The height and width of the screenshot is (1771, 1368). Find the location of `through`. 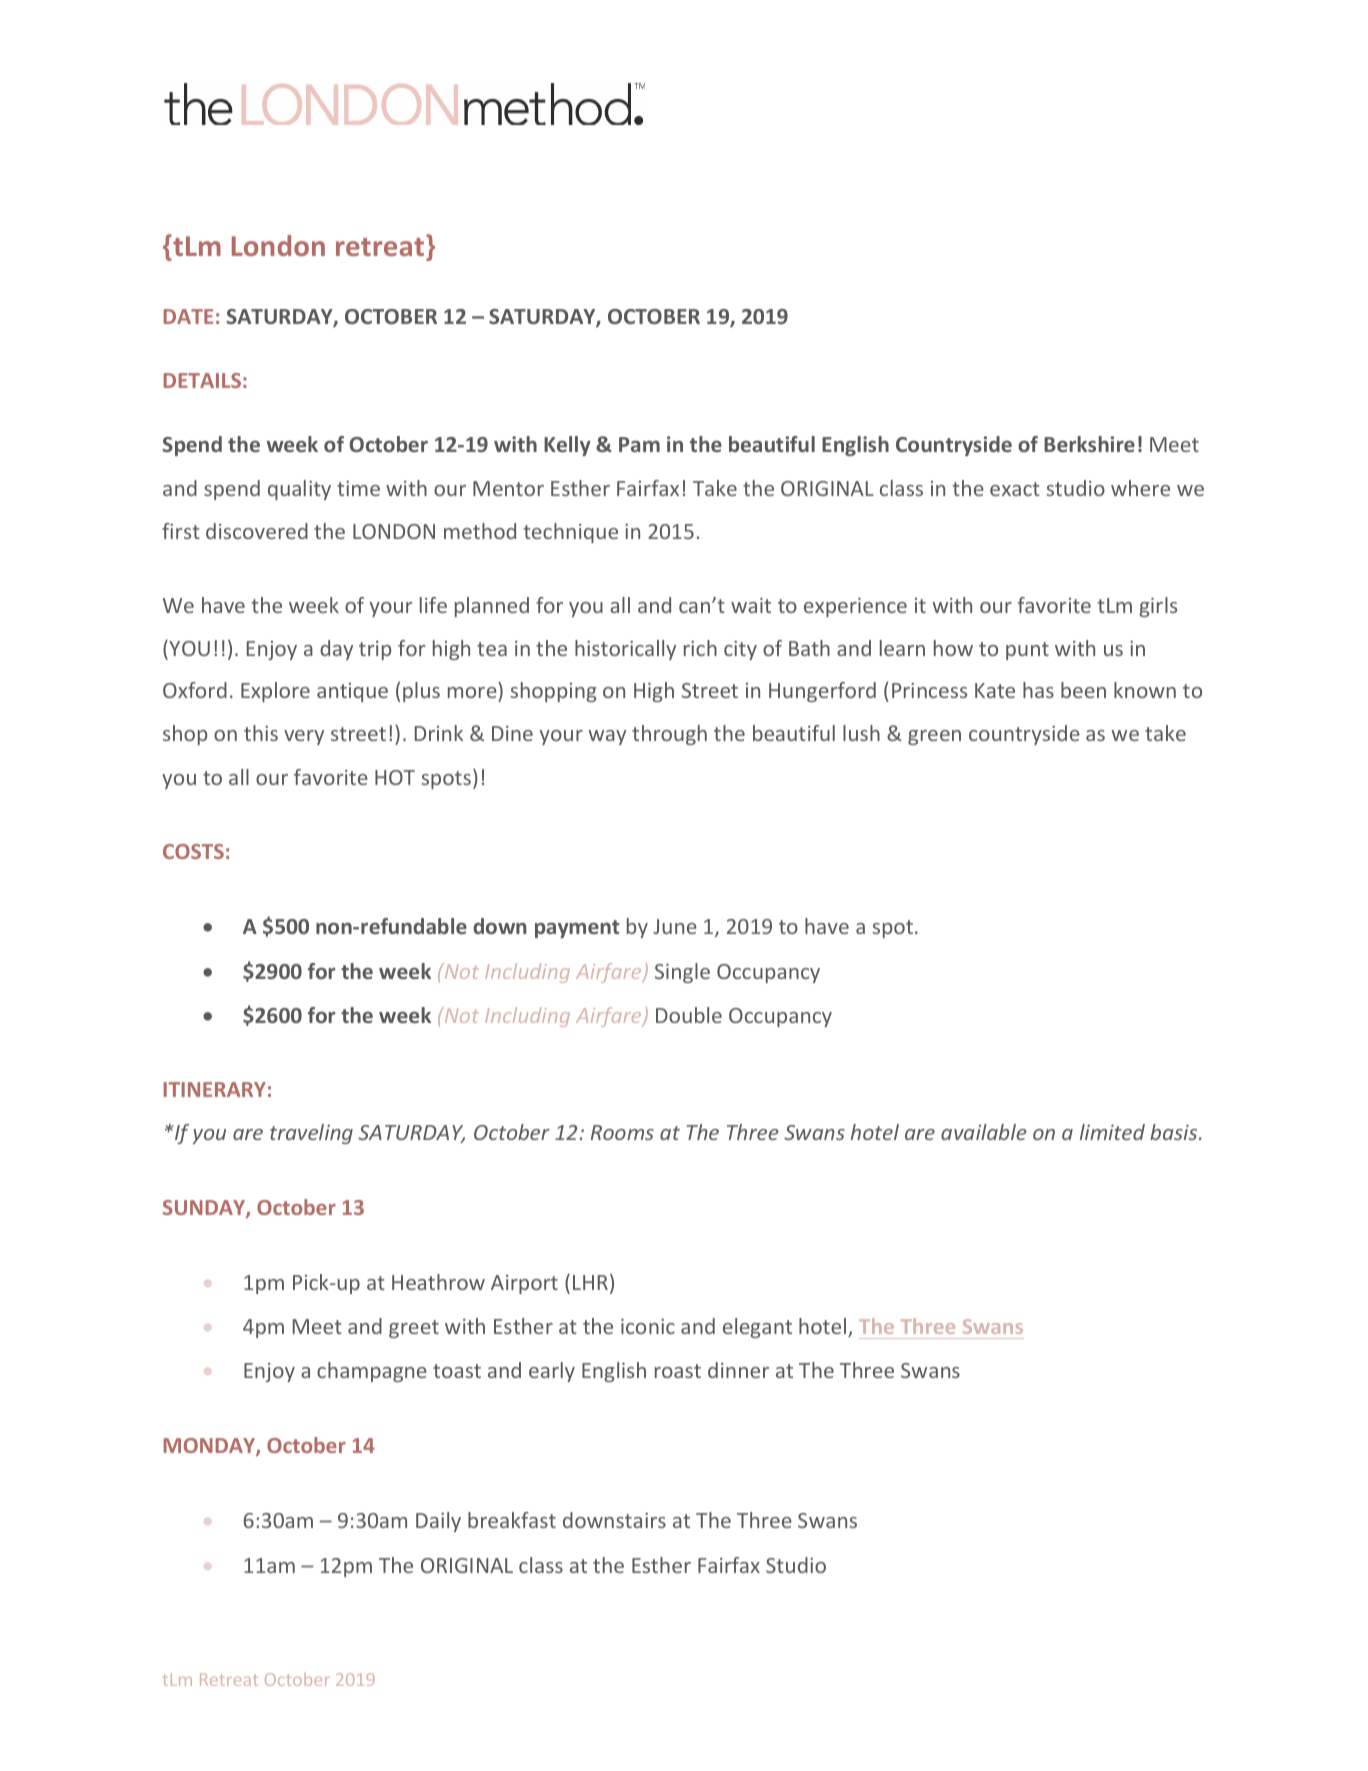

through is located at coordinates (669, 735).
